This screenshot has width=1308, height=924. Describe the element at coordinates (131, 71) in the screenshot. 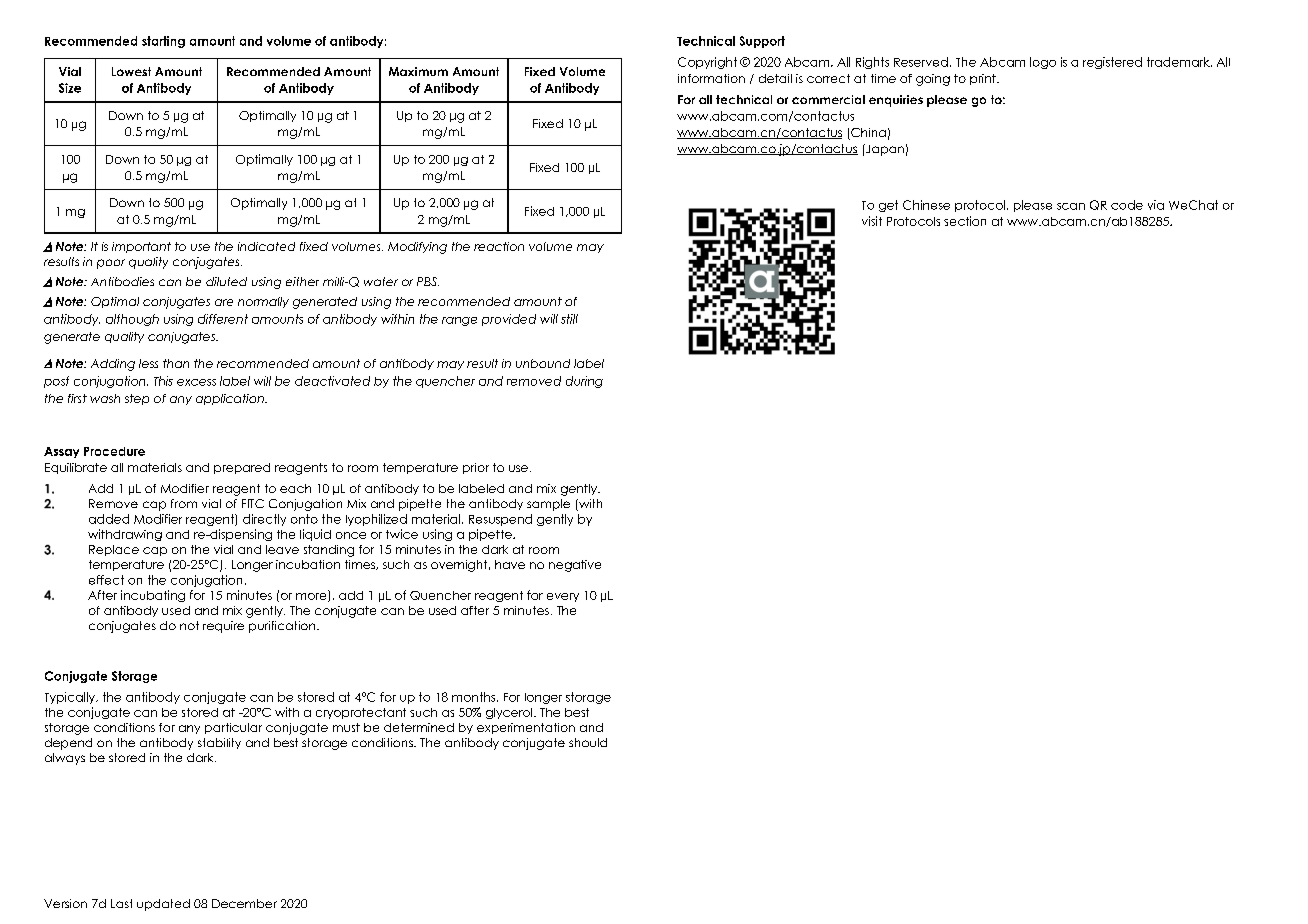

I see `Lowest` at that location.
